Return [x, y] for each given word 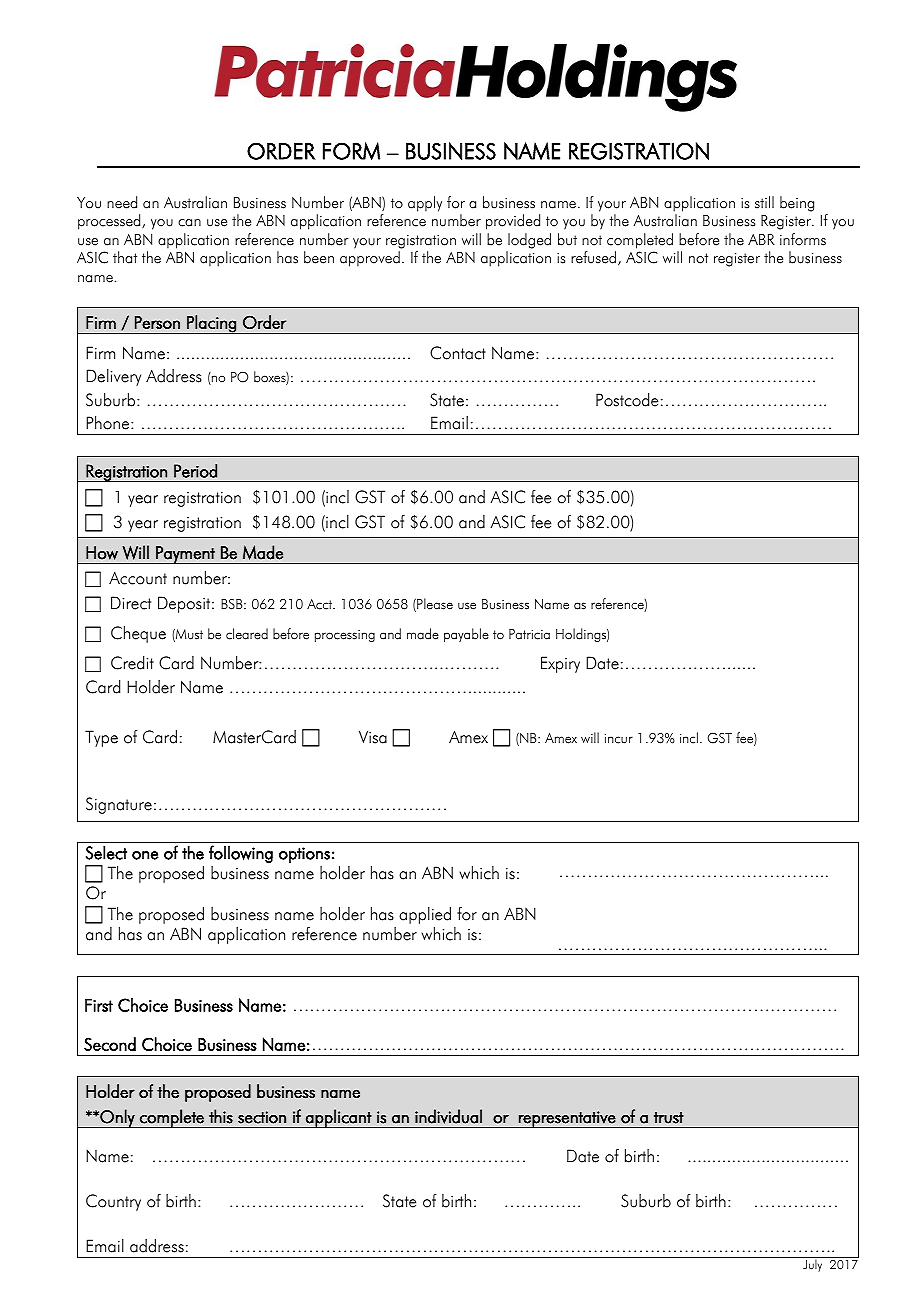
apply [425, 204]
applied [425, 915]
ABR [761, 239]
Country [113, 1202]
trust [669, 1118]
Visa [373, 737]
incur [619, 739]
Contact [458, 353]
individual [448, 1116]
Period [195, 471]
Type [101, 738]
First [99, 1005]
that [125, 257]
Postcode [627, 400]
